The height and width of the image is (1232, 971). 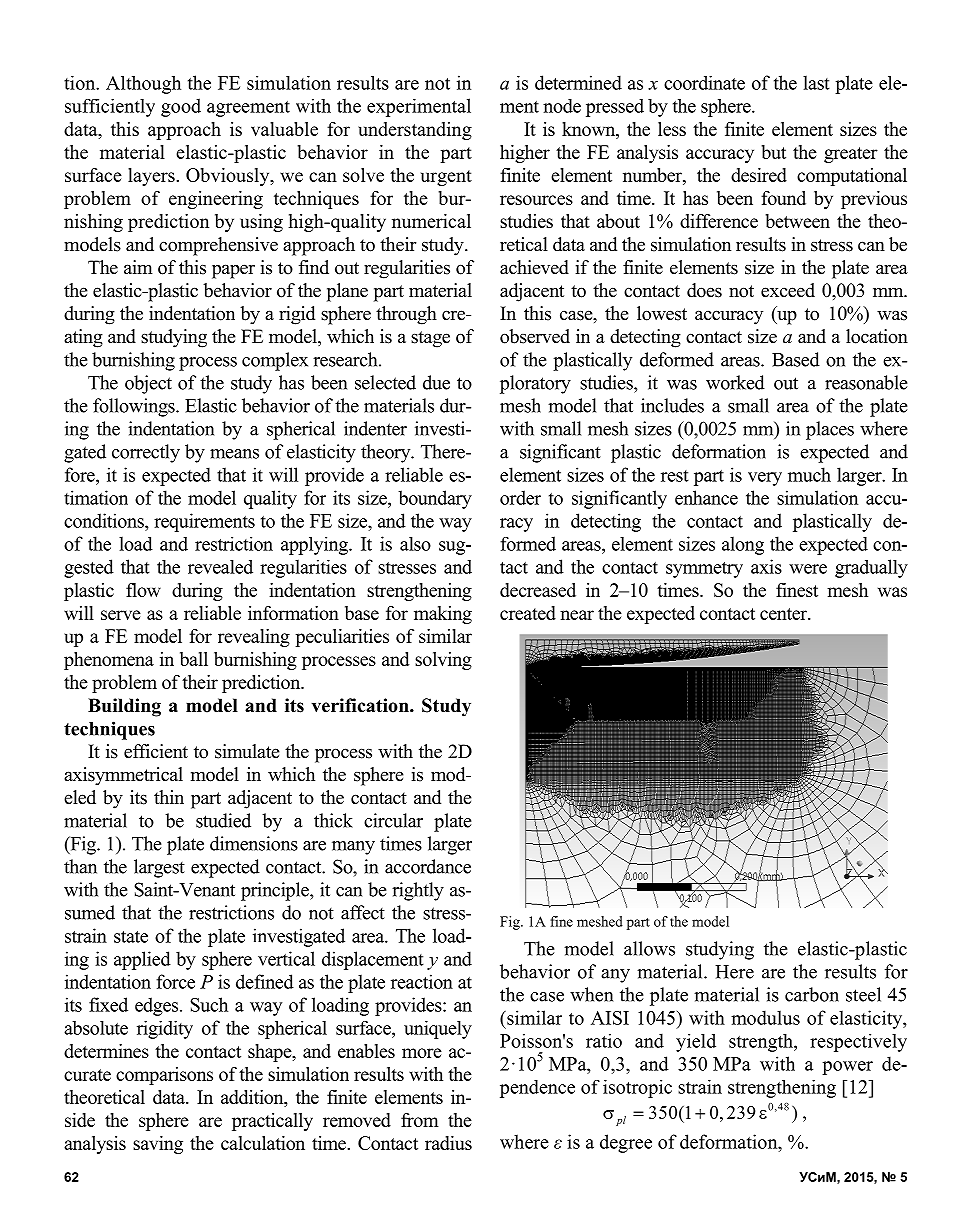 What do you see at coordinates (415, 131) in the image?
I see `understanding` at bounding box center [415, 131].
